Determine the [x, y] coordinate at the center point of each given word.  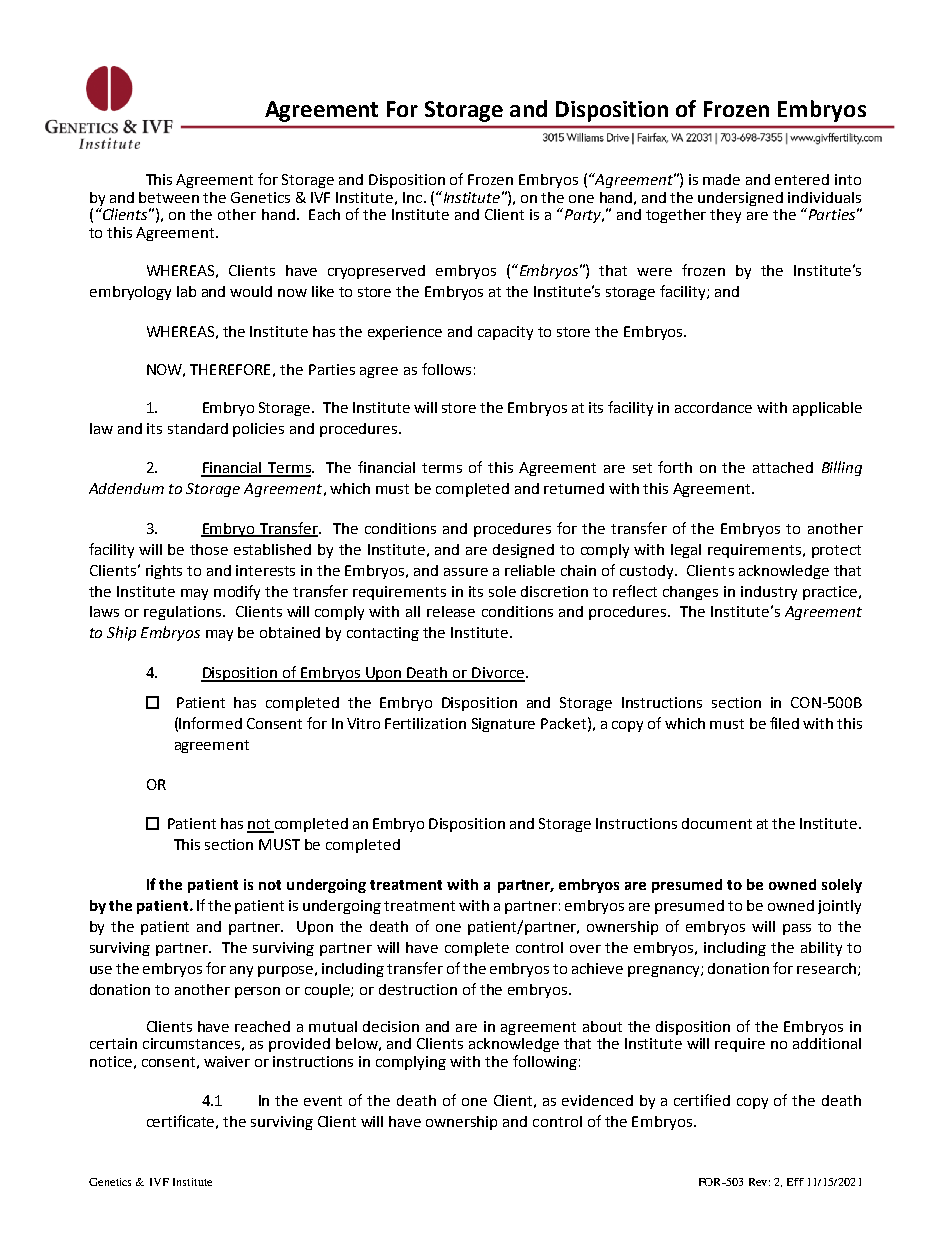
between [169, 197]
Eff [795, 1182]
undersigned [740, 199]
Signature [503, 725]
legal [686, 551]
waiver [227, 1061]
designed [523, 551]
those [209, 549]
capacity [505, 333]
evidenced [597, 1100]
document [717, 823]
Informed [210, 723]
